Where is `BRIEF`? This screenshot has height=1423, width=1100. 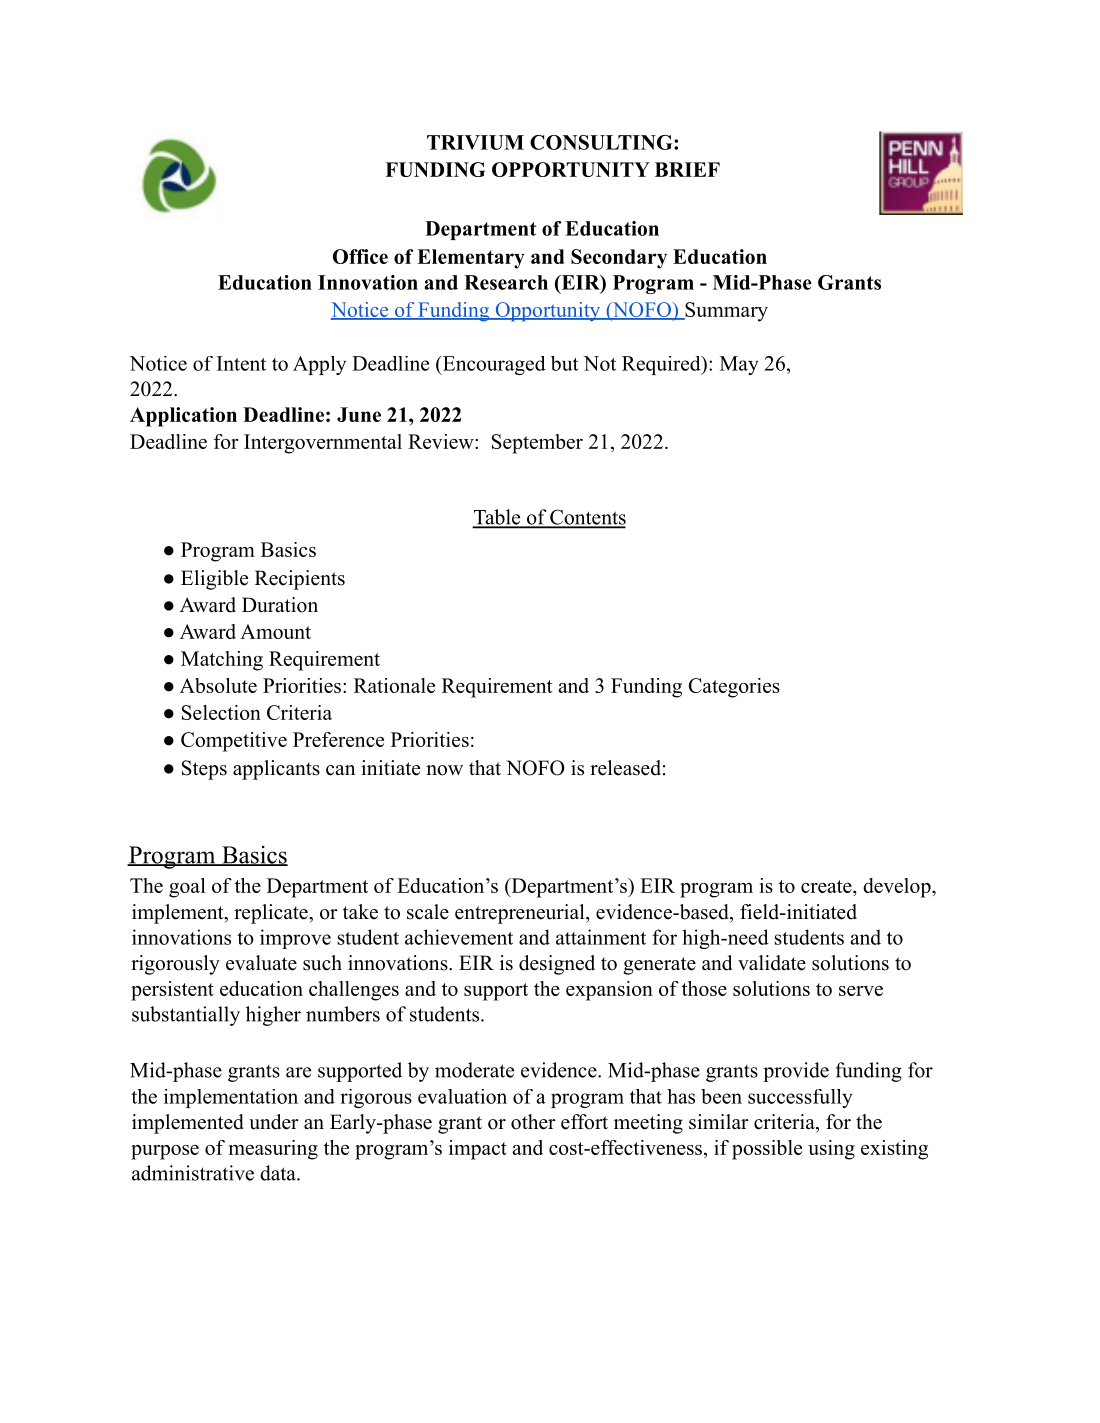
BRIEF is located at coordinates (687, 169).
